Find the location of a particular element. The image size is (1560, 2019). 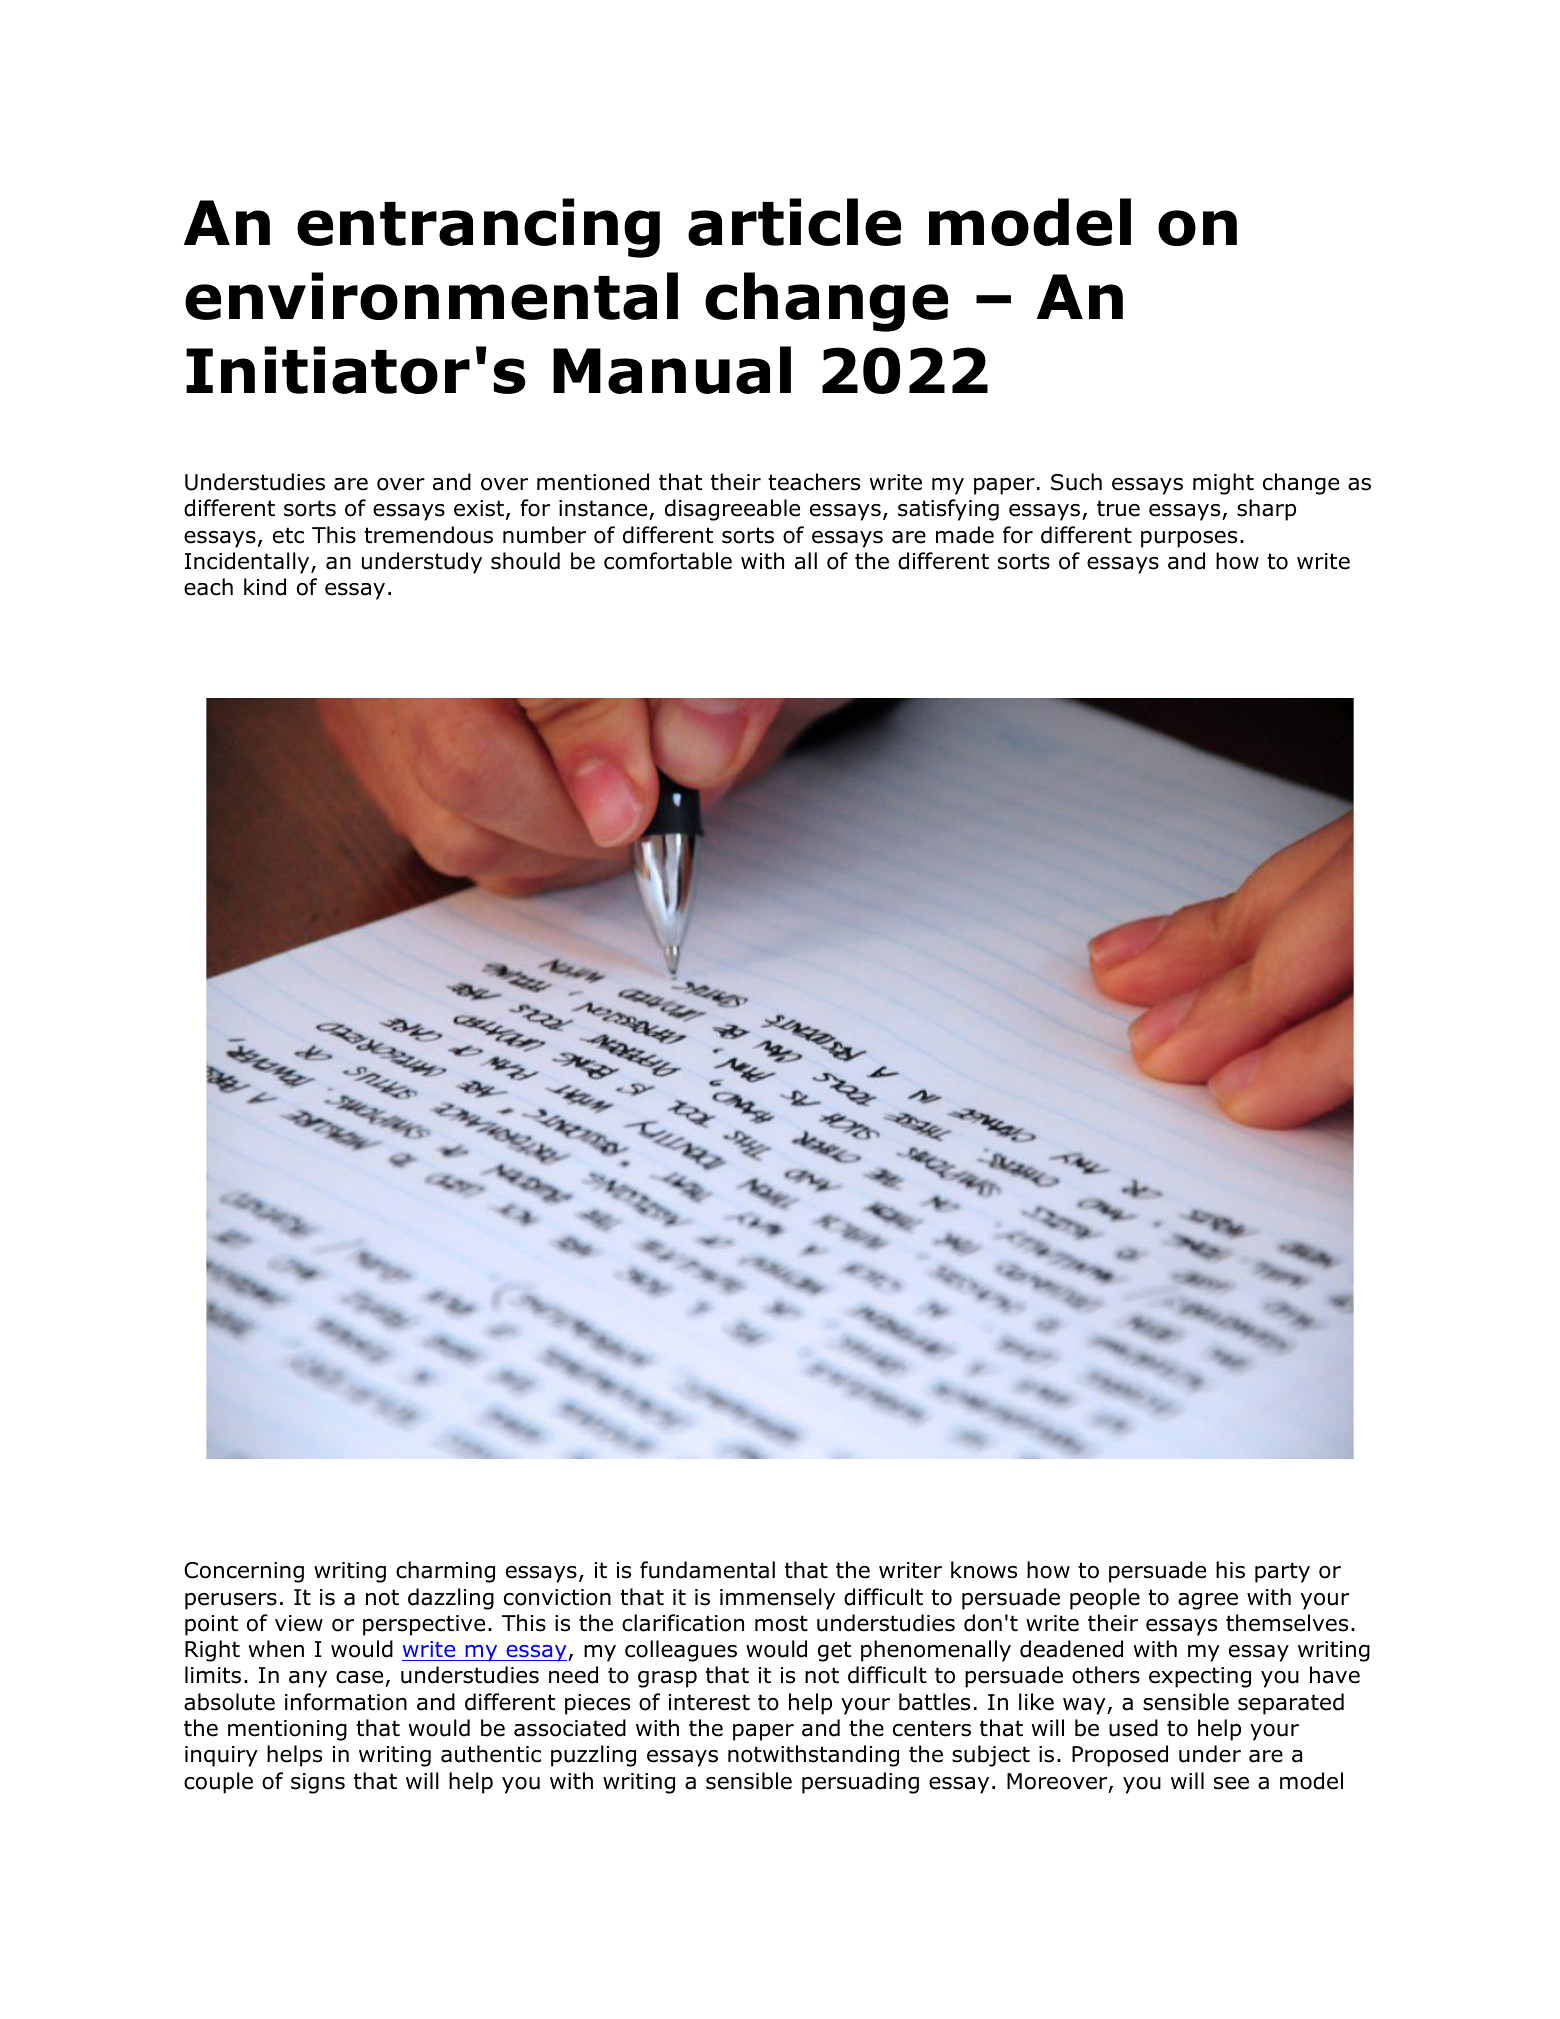

should is located at coordinates (525, 561).
